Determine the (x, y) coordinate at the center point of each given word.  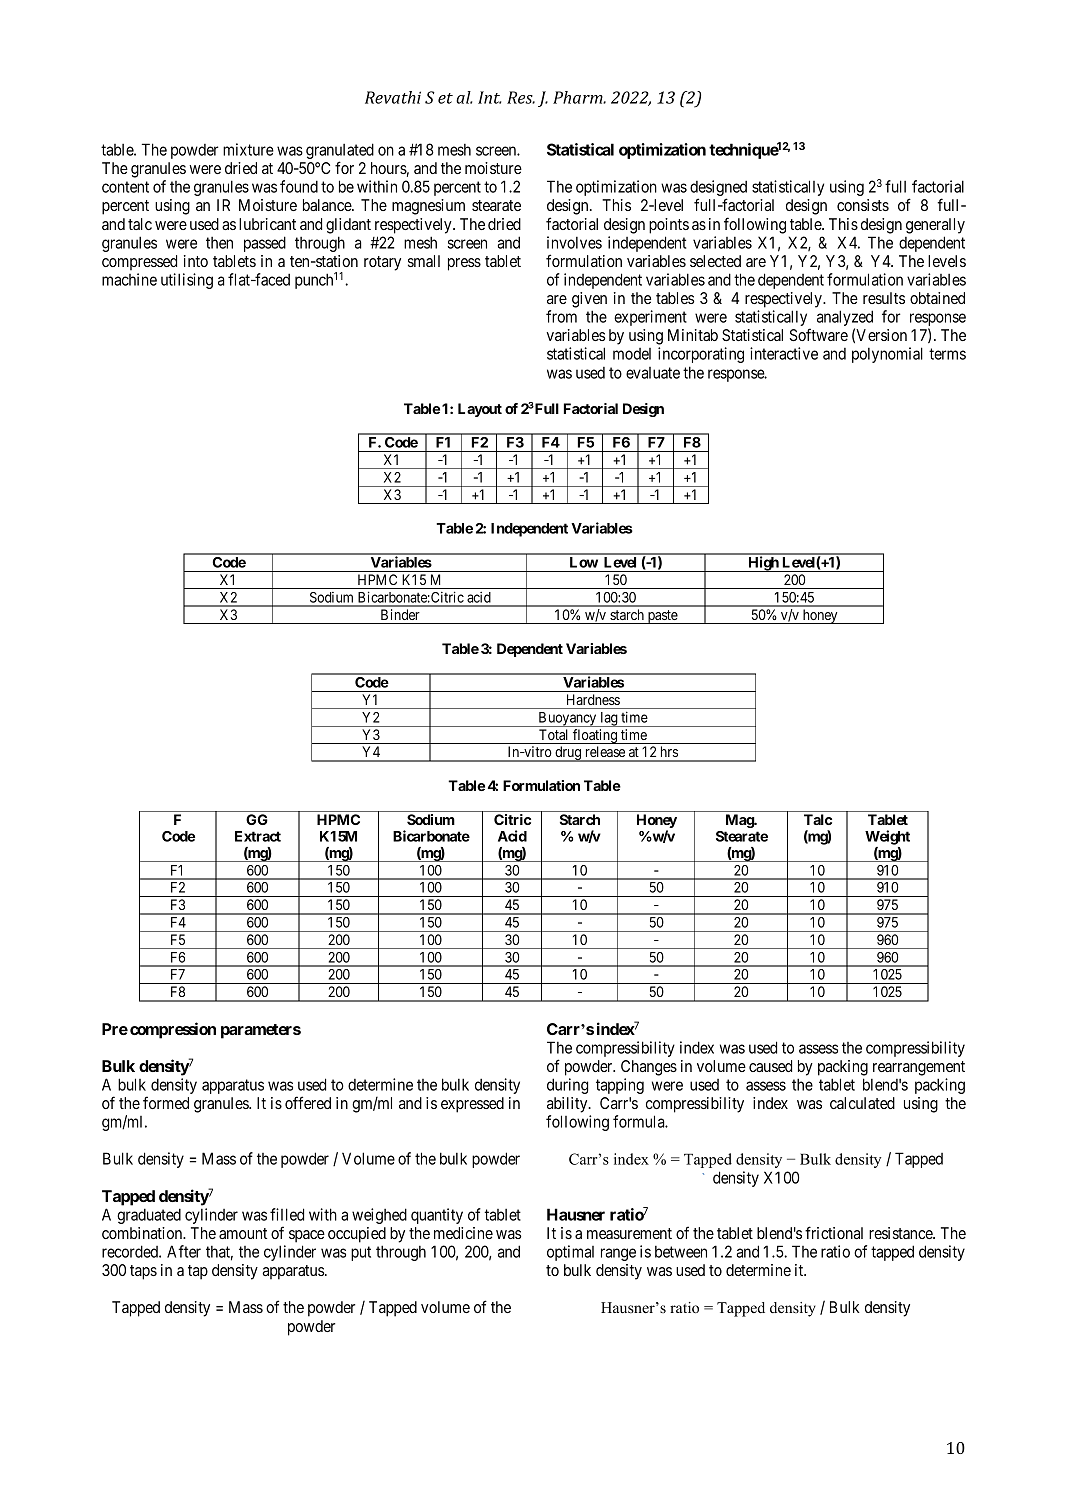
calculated (862, 1103)
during (567, 1086)
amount (243, 1233)
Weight (887, 837)
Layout (480, 410)
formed (166, 1102)
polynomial (887, 355)
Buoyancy (567, 719)
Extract (258, 836)
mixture (248, 149)
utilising (187, 281)
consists (863, 205)
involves (574, 242)
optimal (570, 1253)
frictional (834, 1232)
